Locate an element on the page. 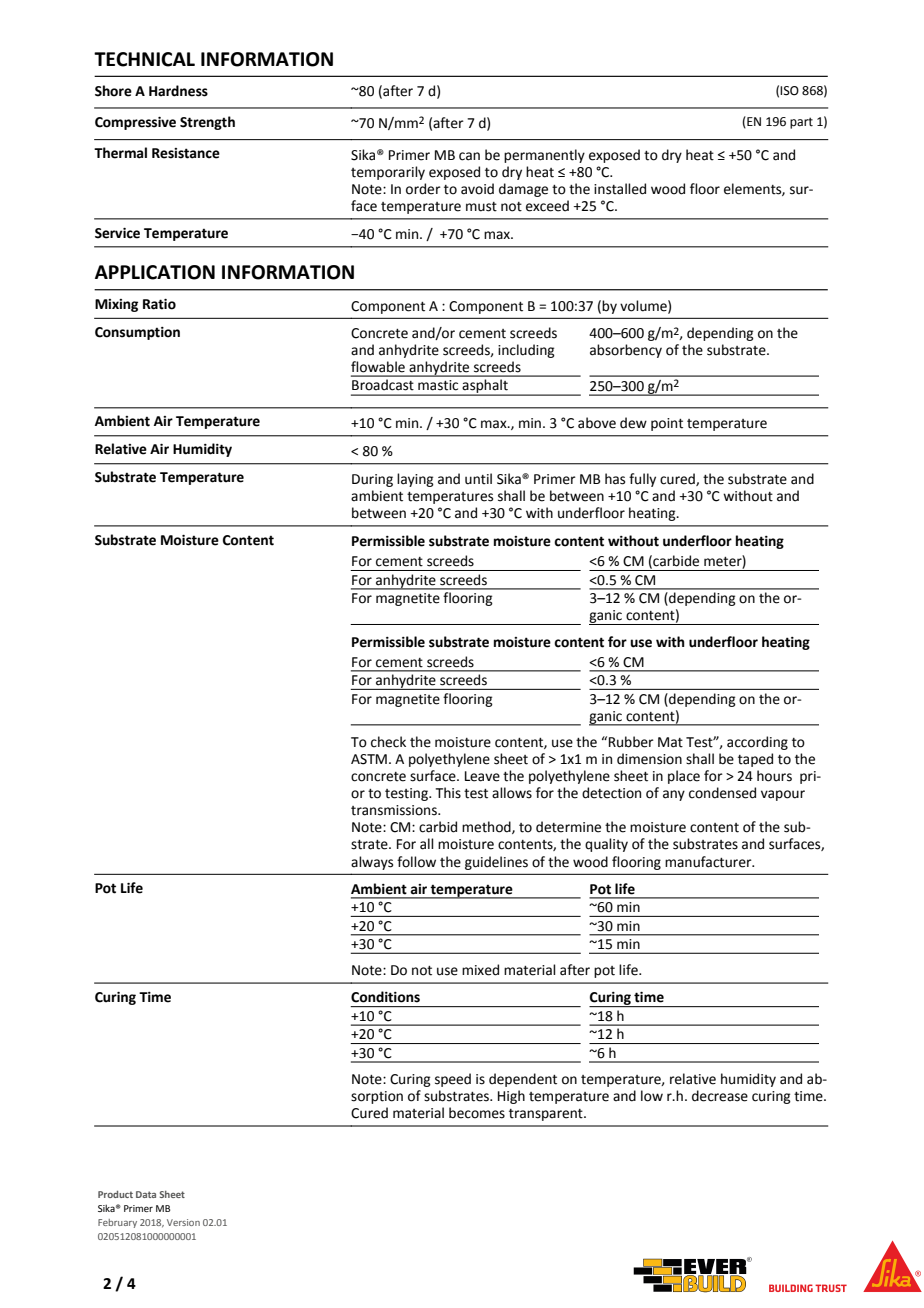 This image has height=1308, width=924. ISO is located at coordinates (789, 91).
